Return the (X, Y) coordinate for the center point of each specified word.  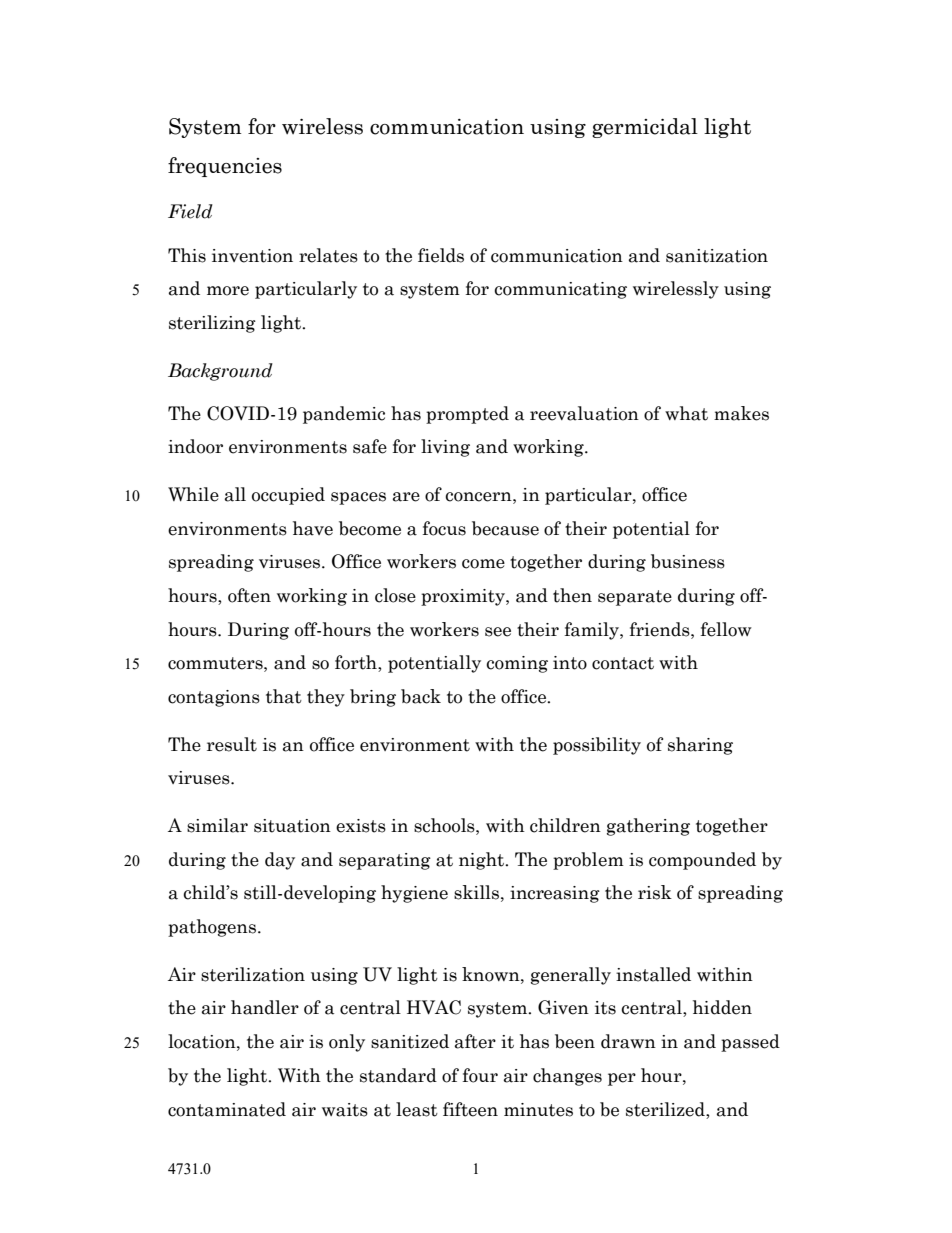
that (284, 696)
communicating (560, 290)
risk (655, 892)
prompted (467, 415)
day (280, 861)
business (688, 561)
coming (517, 664)
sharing (700, 746)
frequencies (225, 167)
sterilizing (212, 324)
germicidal (645, 128)
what (686, 413)
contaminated (227, 1109)
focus (444, 528)
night (482, 861)
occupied (288, 496)
